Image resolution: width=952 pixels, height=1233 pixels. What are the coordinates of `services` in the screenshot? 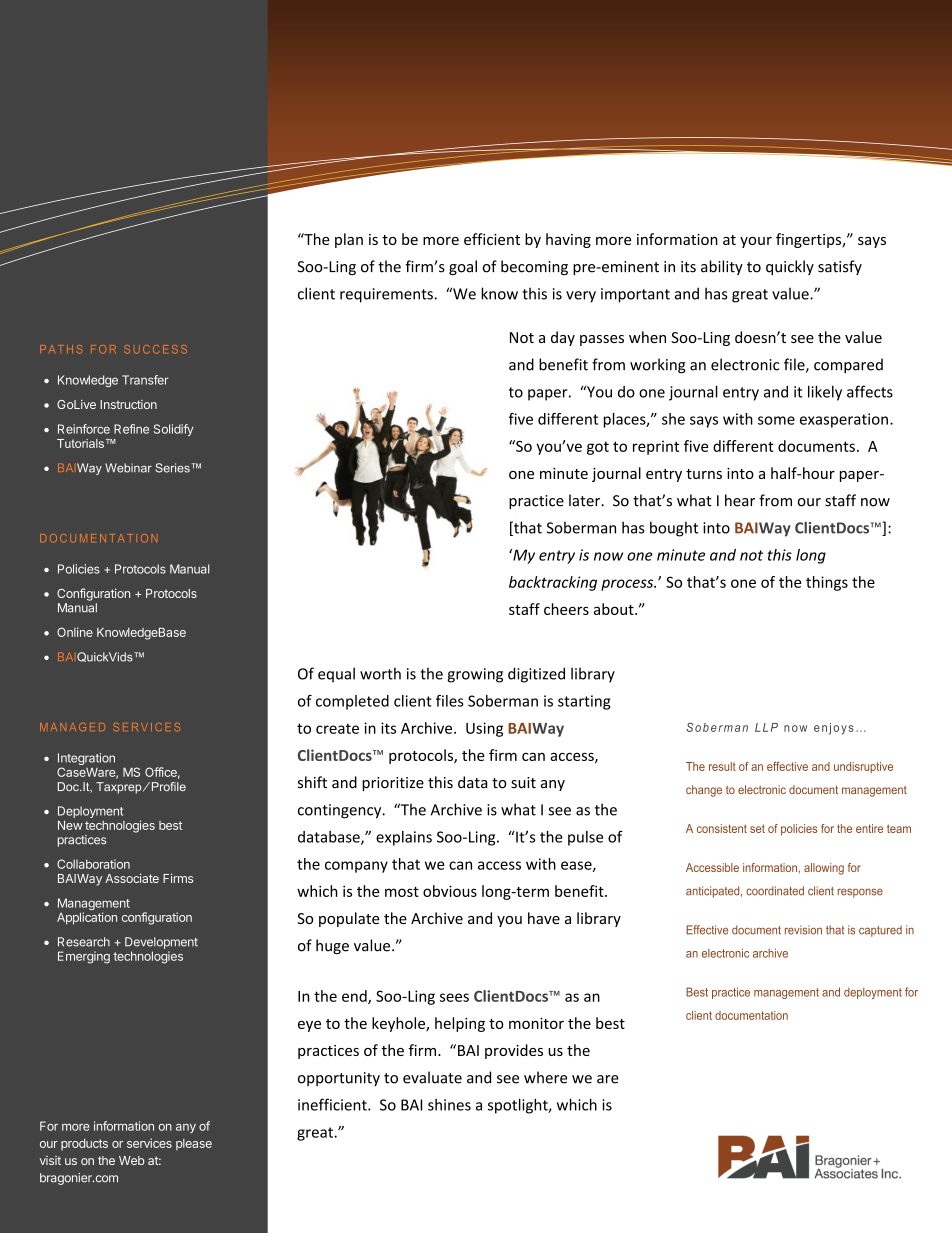 It's located at (149, 1143).
